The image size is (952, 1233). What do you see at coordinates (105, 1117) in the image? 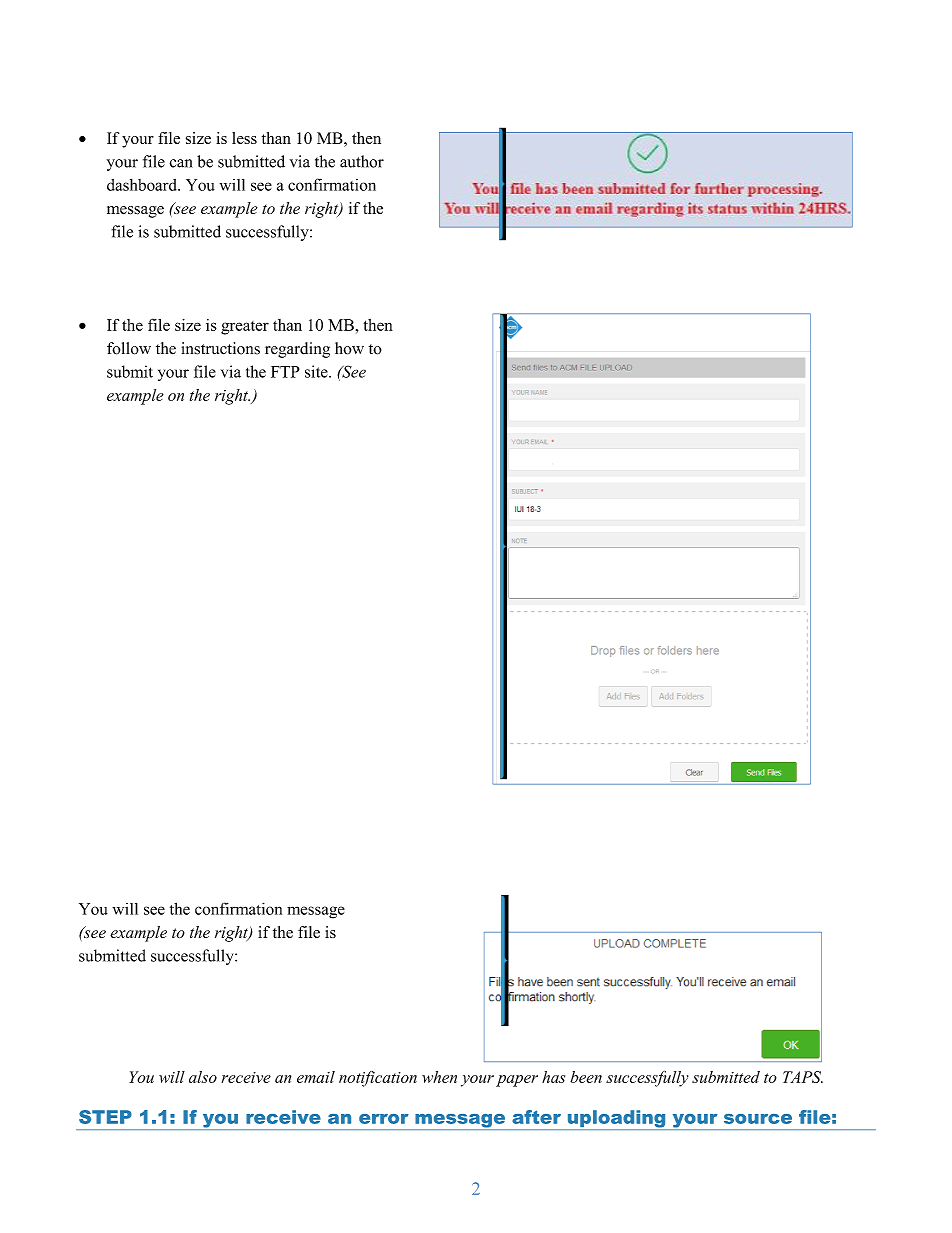
I see `STEP` at bounding box center [105, 1117].
